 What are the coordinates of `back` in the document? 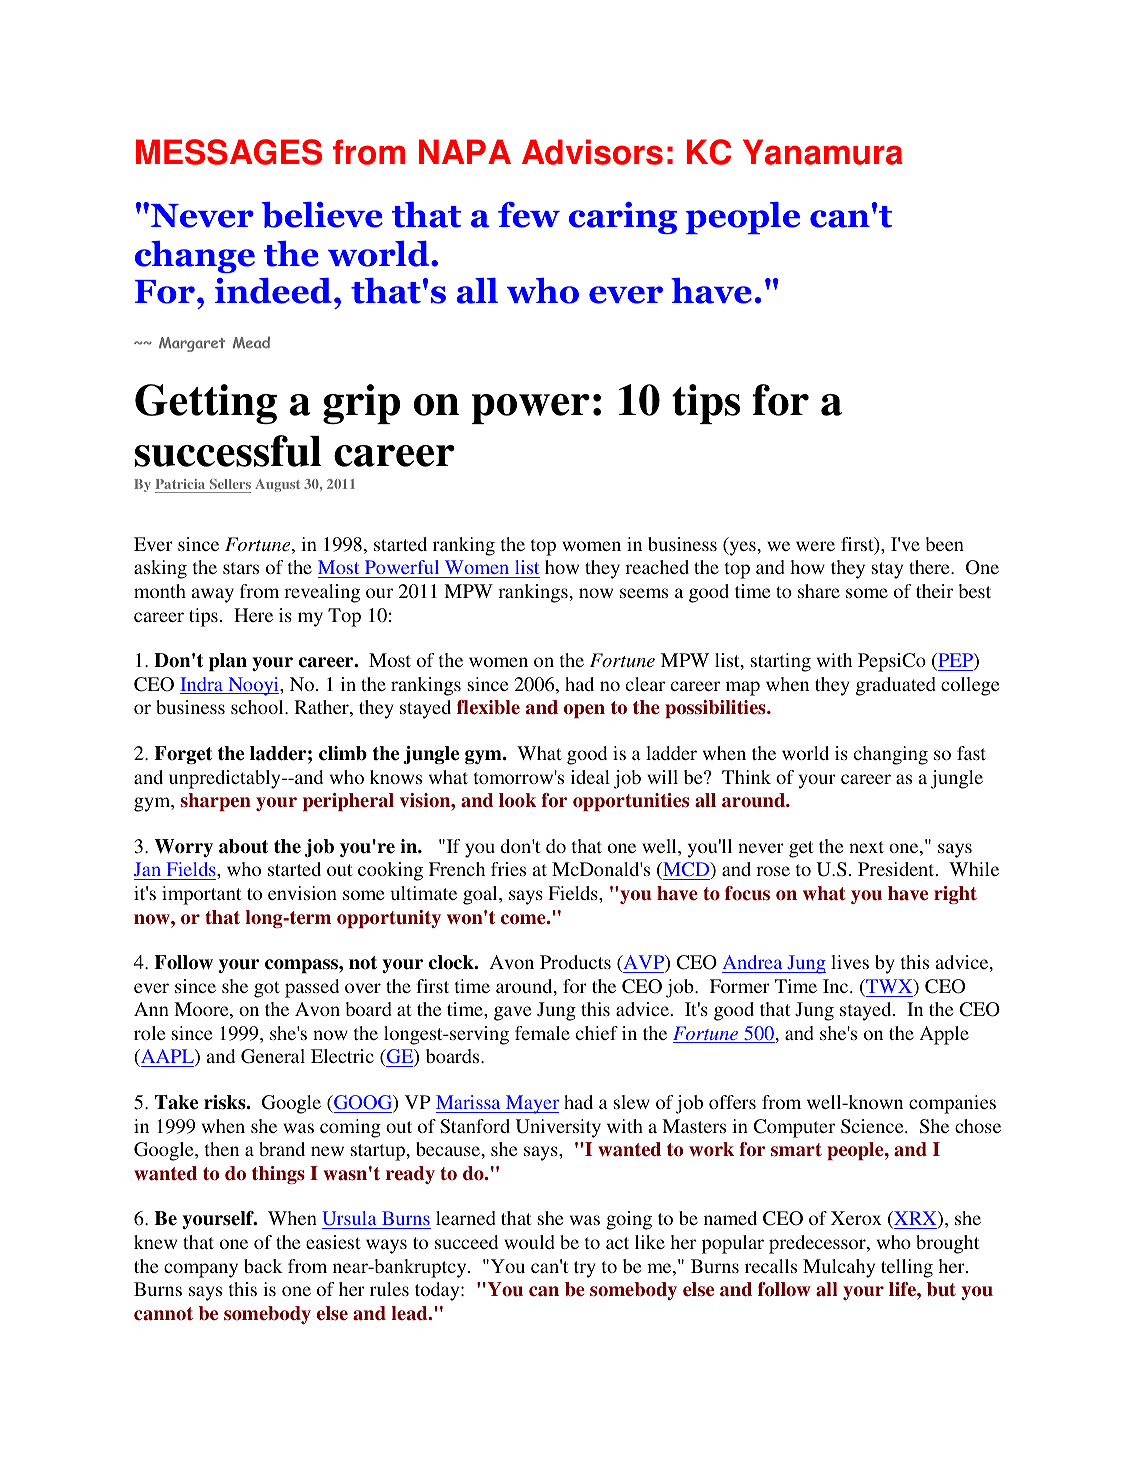 It's located at (263, 1266).
